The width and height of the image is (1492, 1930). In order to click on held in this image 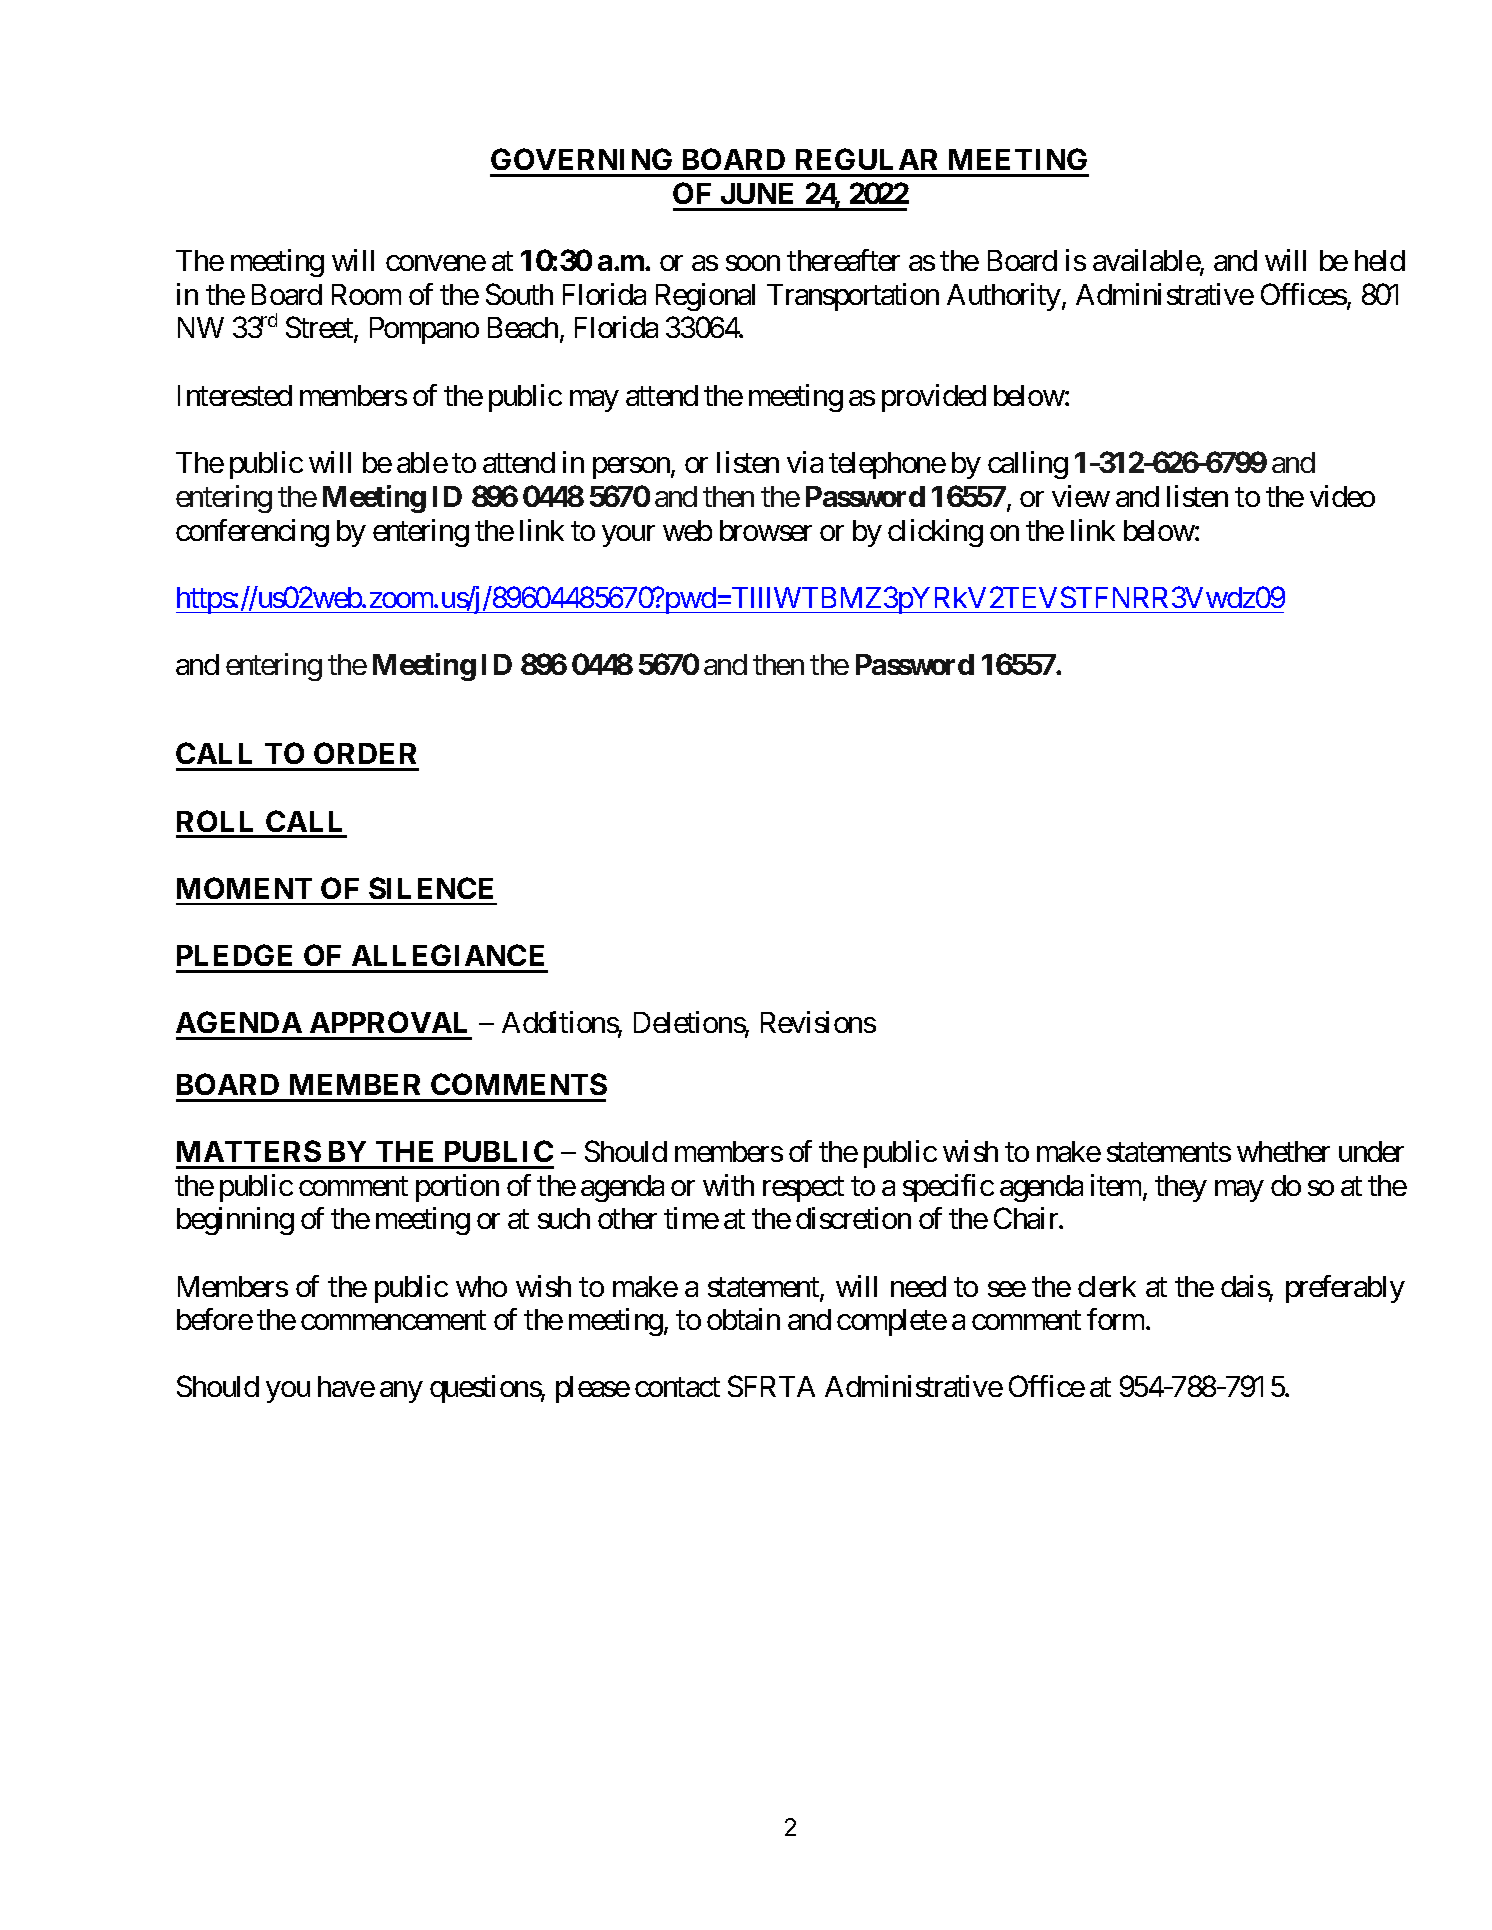, I will do `click(1380, 260)`.
